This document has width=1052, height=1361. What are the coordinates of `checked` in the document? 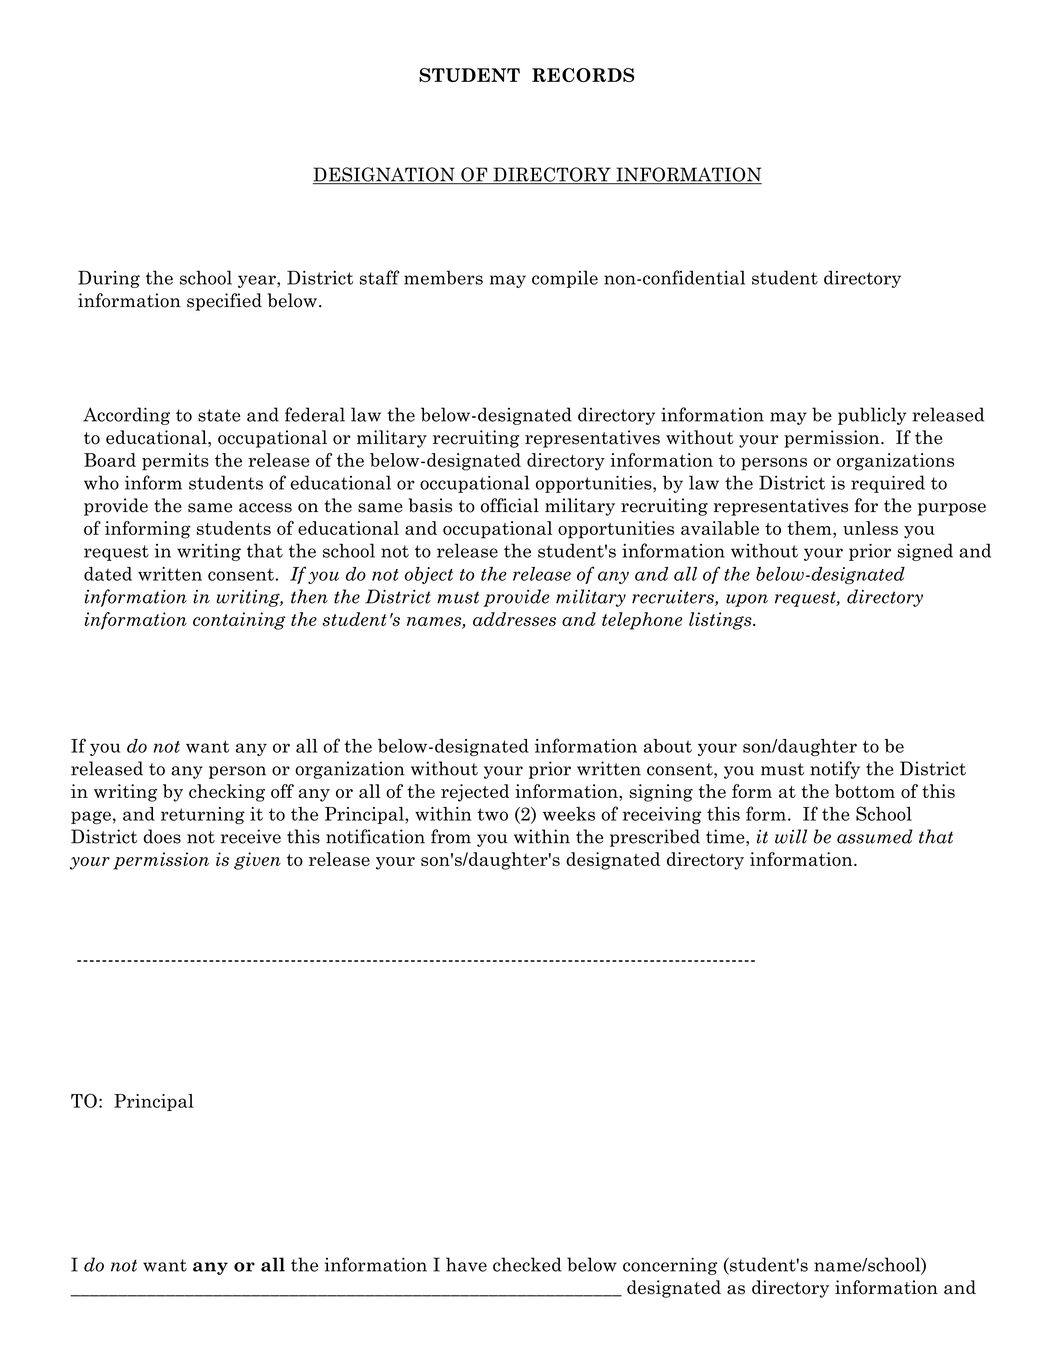 It's located at (527, 1264).
